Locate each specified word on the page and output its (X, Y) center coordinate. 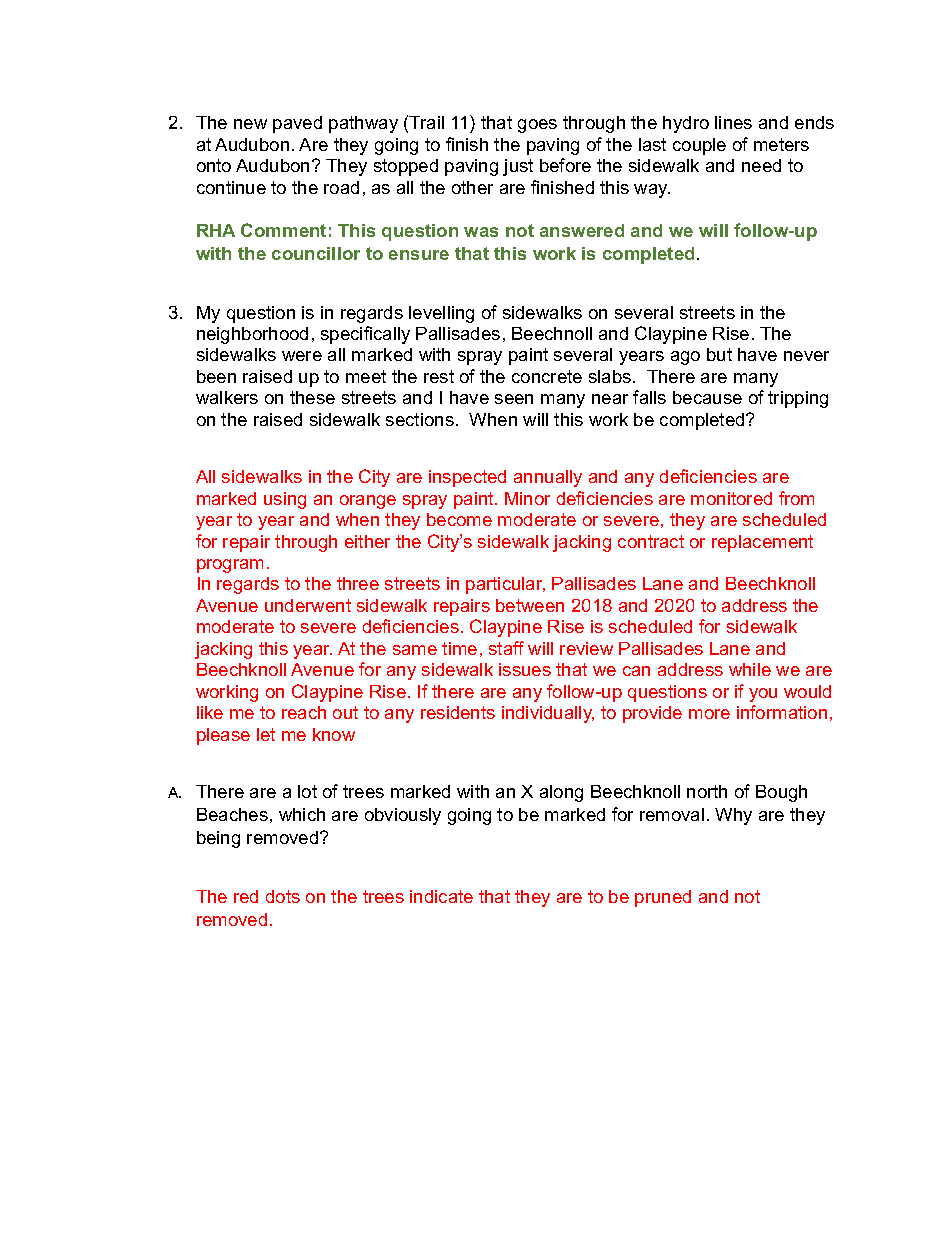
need (761, 165)
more (709, 714)
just (518, 167)
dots (283, 896)
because (707, 397)
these (312, 397)
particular (505, 585)
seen (514, 399)
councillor (316, 253)
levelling (441, 314)
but (719, 354)
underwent (308, 605)
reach (304, 712)
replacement (762, 543)
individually (548, 714)
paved (297, 124)
